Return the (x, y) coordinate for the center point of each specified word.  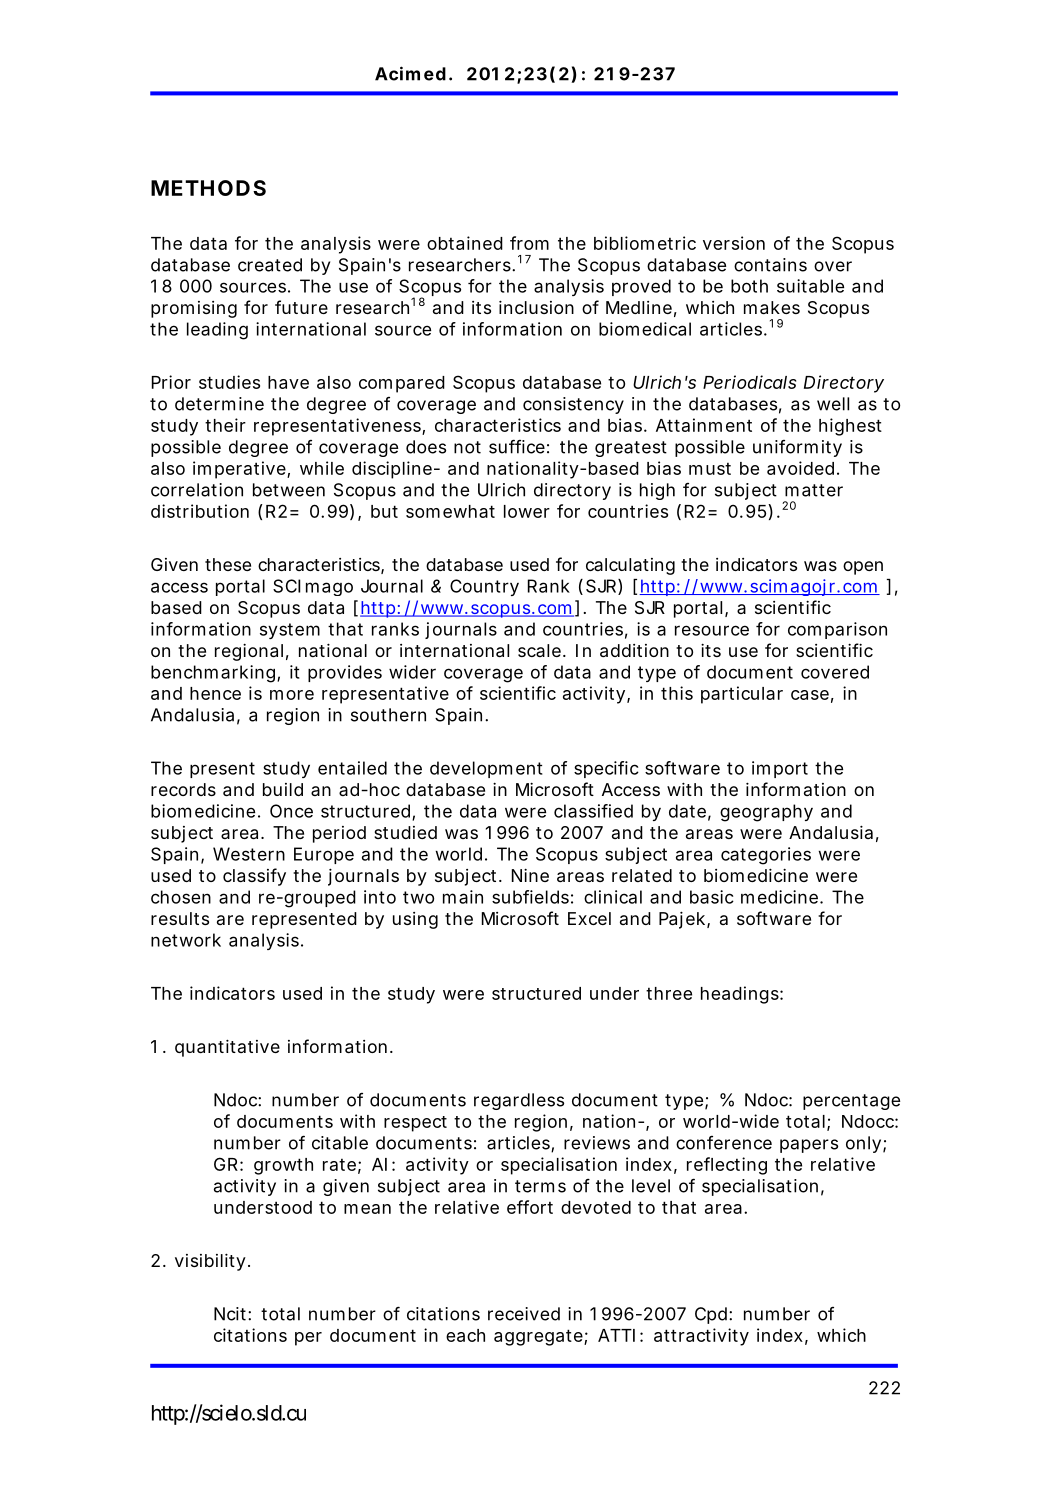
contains (770, 265)
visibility (210, 1262)
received (524, 1314)
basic (712, 897)
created (270, 265)
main (463, 897)
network (186, 940)
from (529, 243)
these (228, 564)
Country (484, 587)
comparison (837, 630)
